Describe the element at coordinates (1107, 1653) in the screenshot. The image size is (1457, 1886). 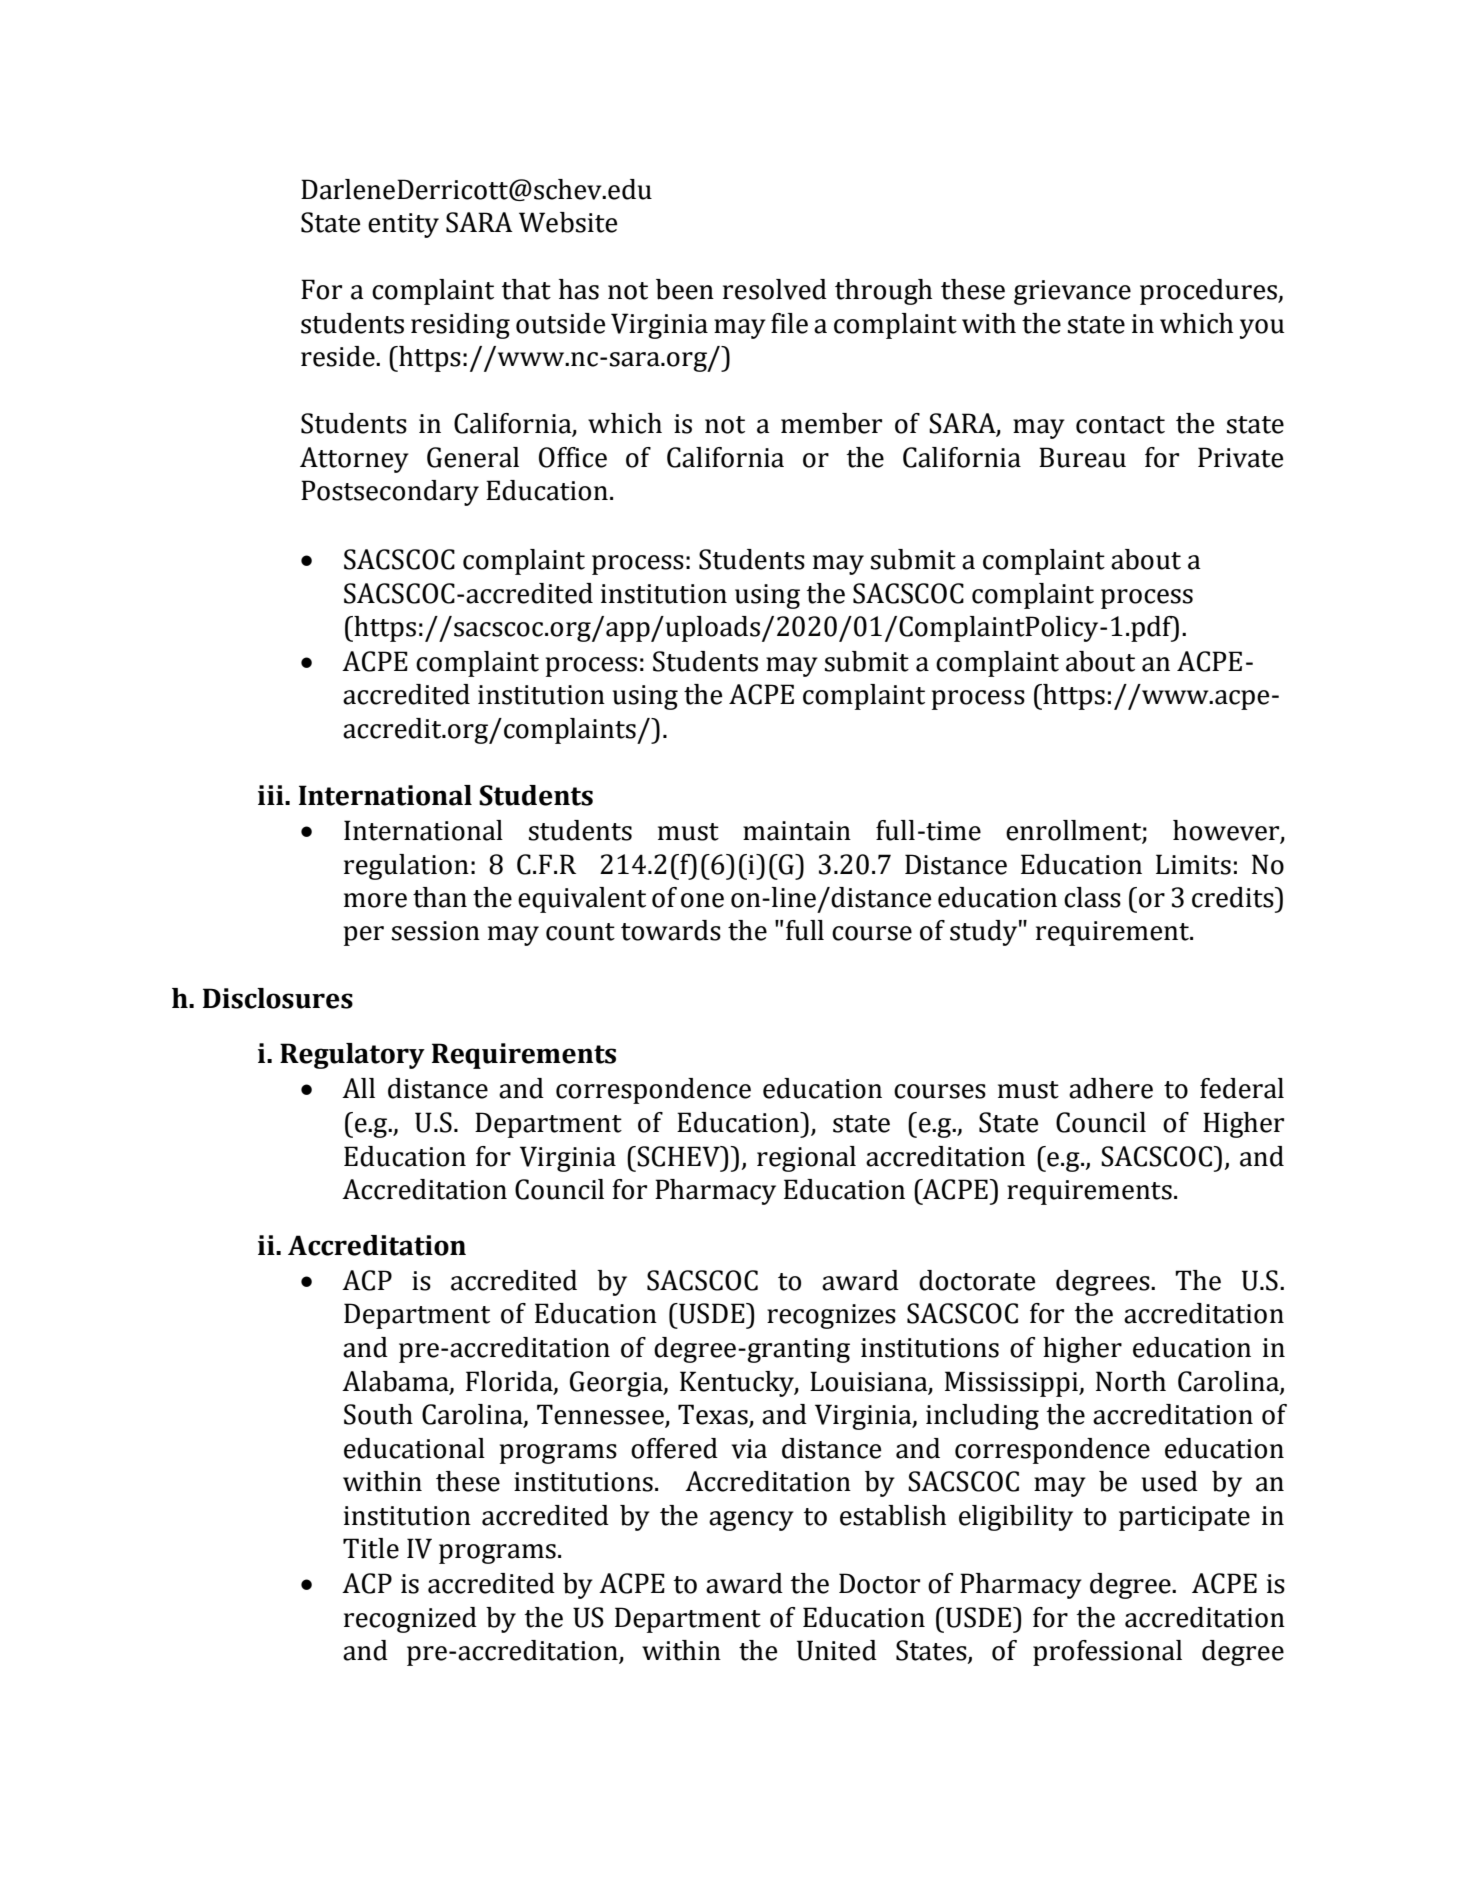
I see `professional` at that location.
